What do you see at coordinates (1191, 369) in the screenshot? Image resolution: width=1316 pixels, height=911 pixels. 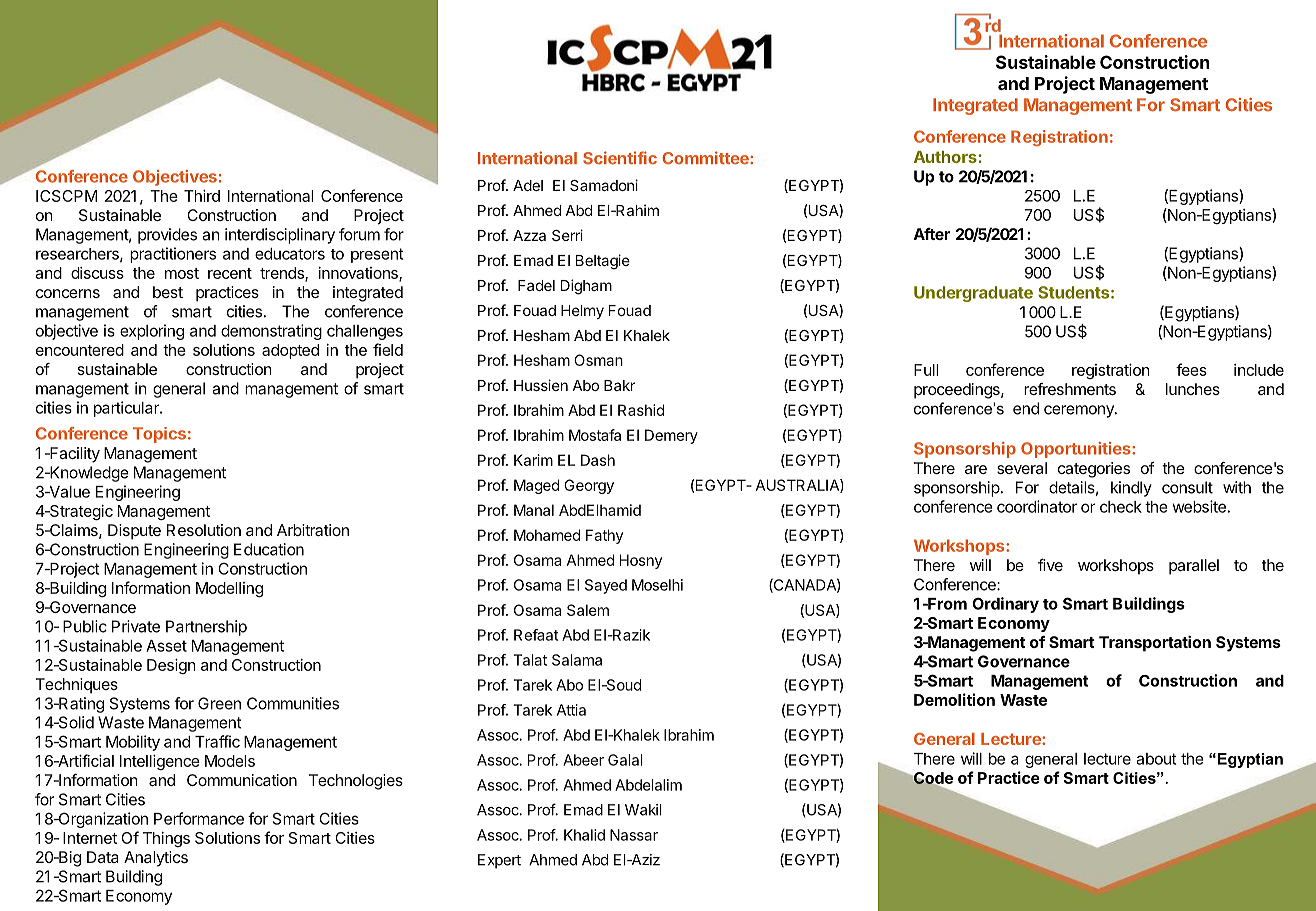 I see `fees` at bounding box center [1191, 369].
